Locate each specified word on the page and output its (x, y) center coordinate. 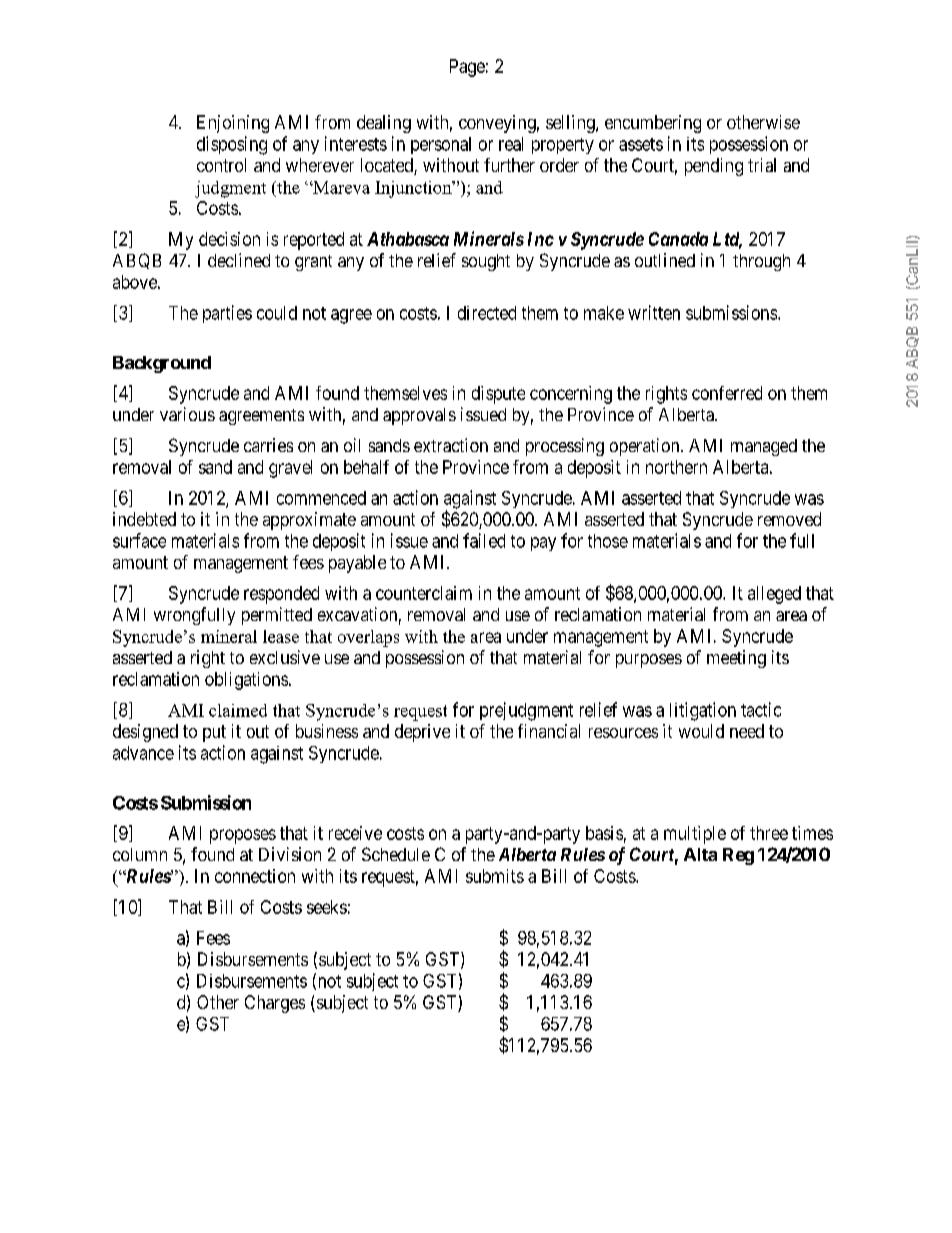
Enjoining (233, 124)
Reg (738, 856)
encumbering (653, 124)
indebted (144, 519)
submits (495, 876)
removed (789, 519)
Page (467, 68)
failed (484, 540)
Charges (275, 1004)
